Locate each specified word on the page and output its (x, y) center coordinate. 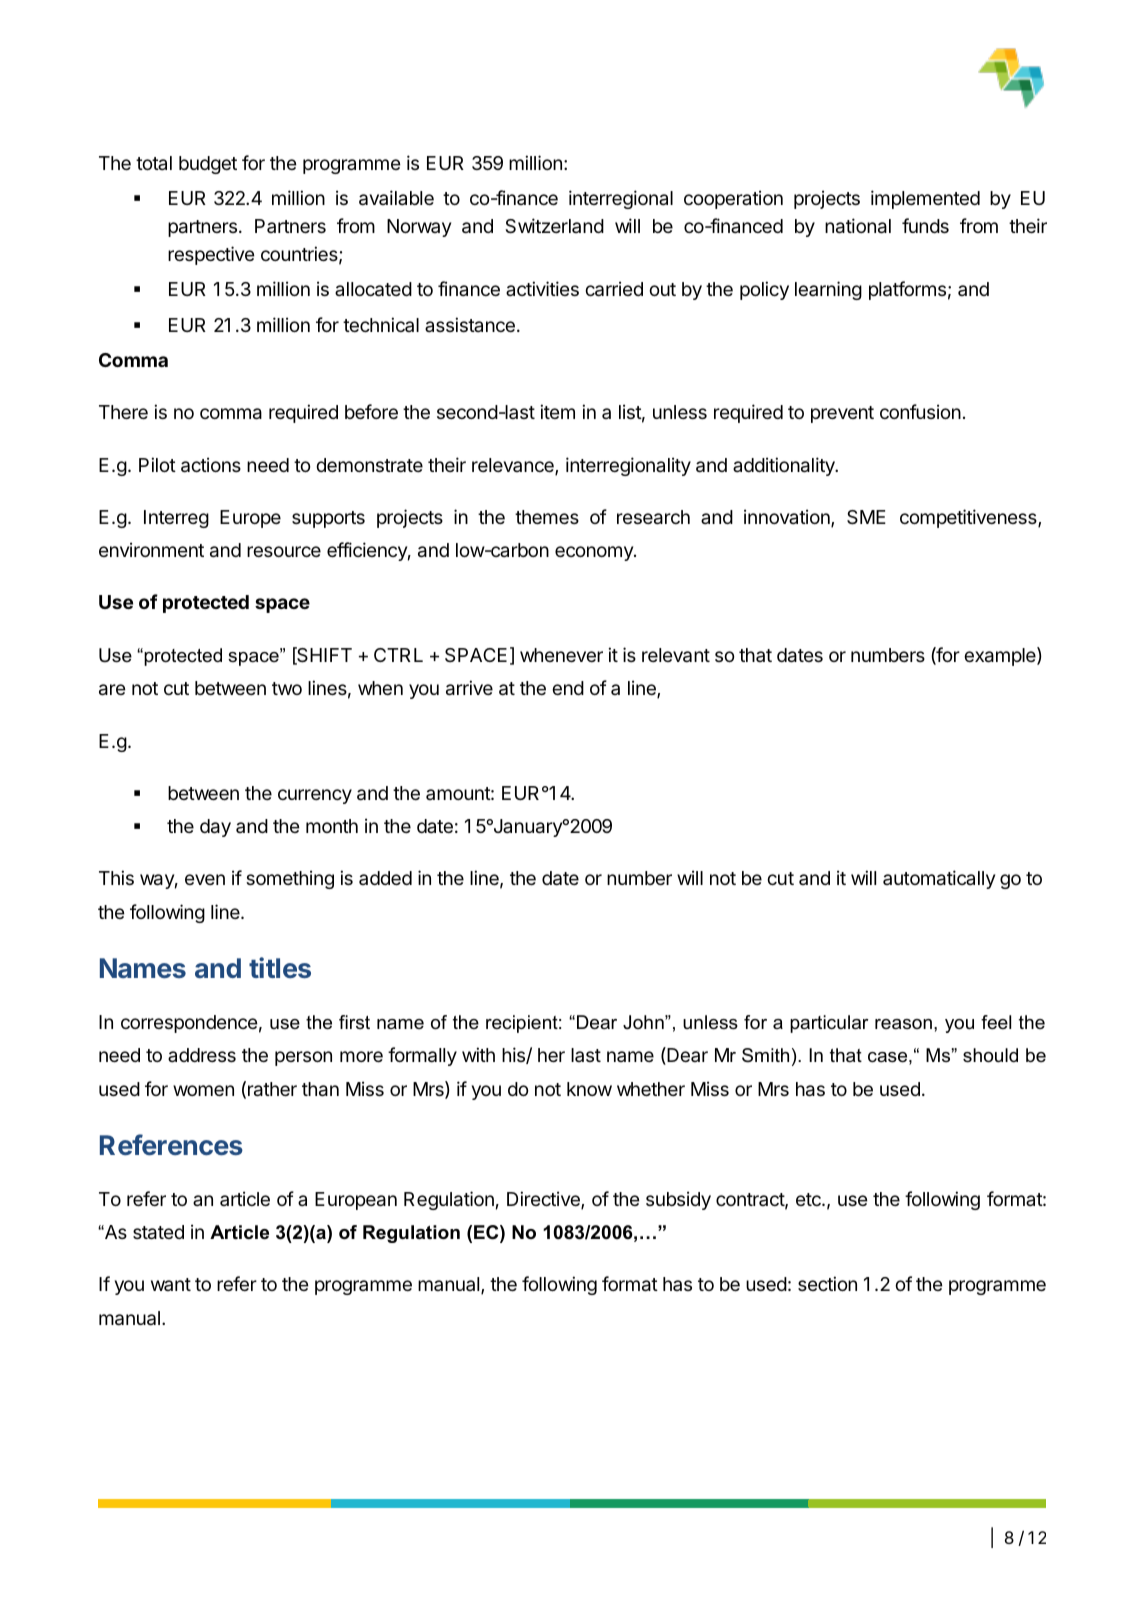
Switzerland (554, 226)
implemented (925, 199)
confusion (920, 411)
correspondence (189, 1024)
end (568, 688)
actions (211, 465)
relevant (676, 655)
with (478, 1054)
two (287, 688)
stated (158, 1232)
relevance (514, 466)
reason (903, 1024)
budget (208, 165)
